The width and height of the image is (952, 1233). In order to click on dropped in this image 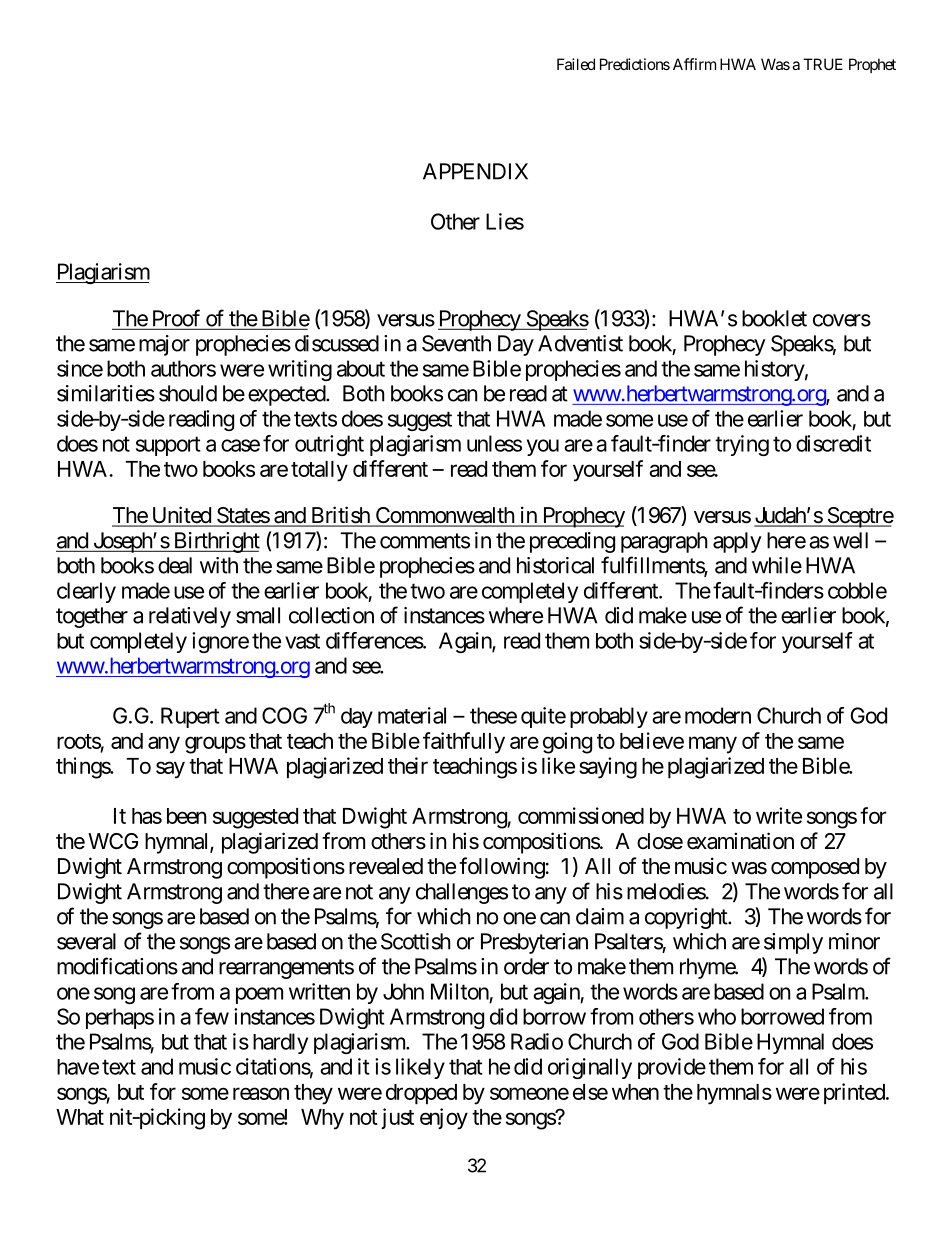, I will do `click(421, 1094)`.
